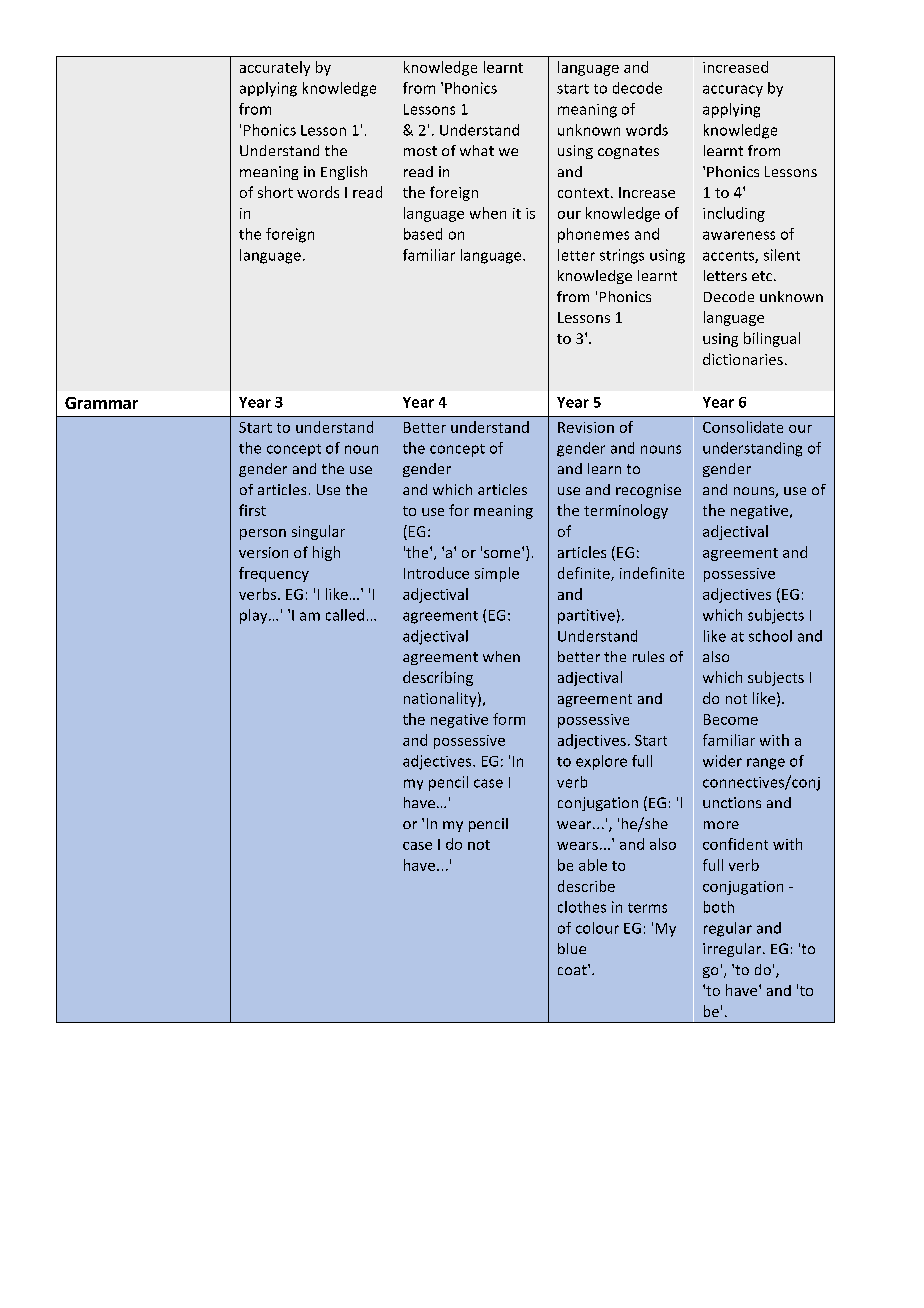  Describe the element at coordinates (275, 68) in the page. I see `accurately` at that location.
